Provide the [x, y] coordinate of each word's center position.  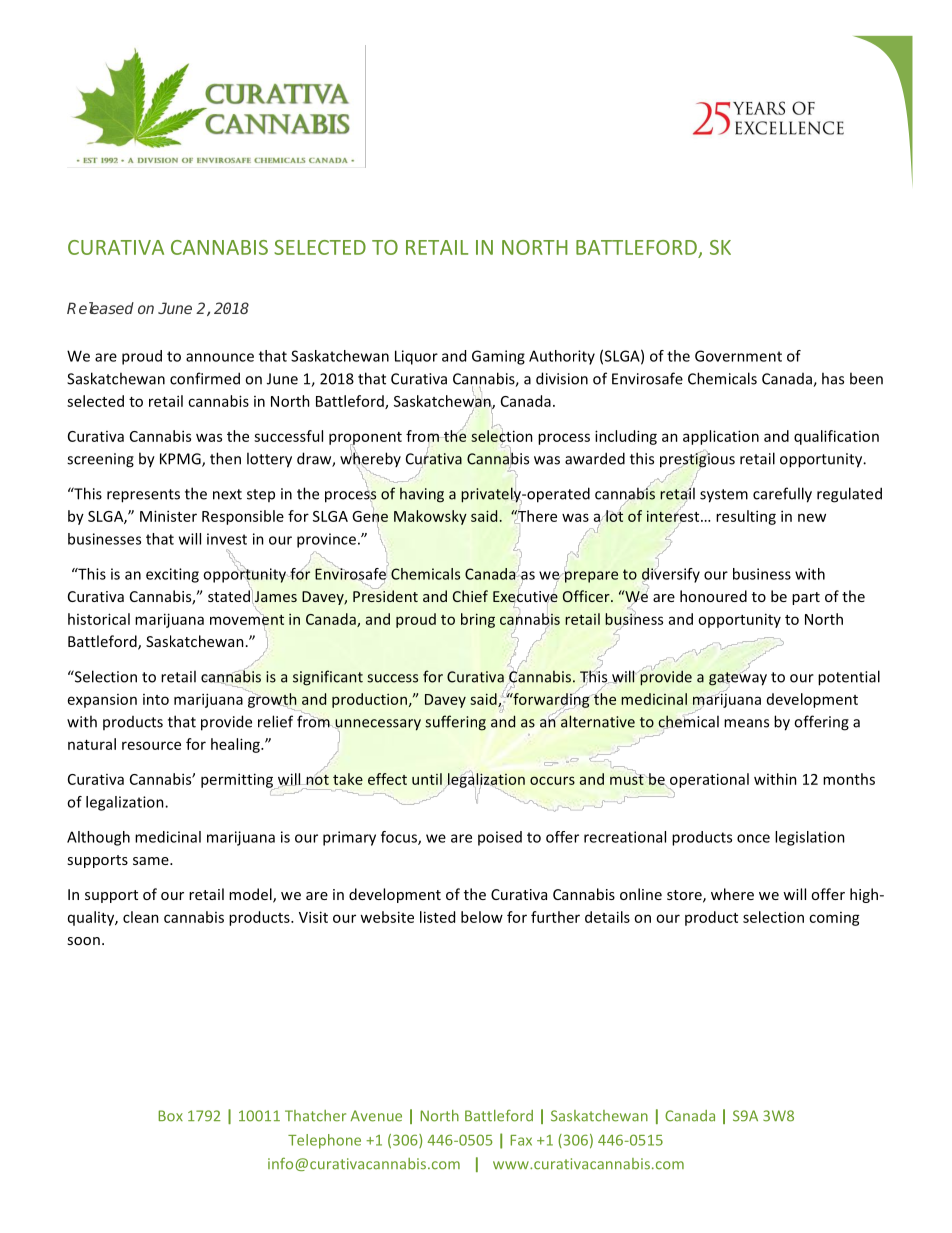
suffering [455, 723]
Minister [168, 516]
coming [834, 919]
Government [738, 356]
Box [170, 1116]
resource [151, 745]
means [746, 723]
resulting [746, 517]
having [422, 495]
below [482, 917]
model [251, 895]
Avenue [376, 1116]
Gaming [498, 357]
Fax [521, 1140]
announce [220, 357]
